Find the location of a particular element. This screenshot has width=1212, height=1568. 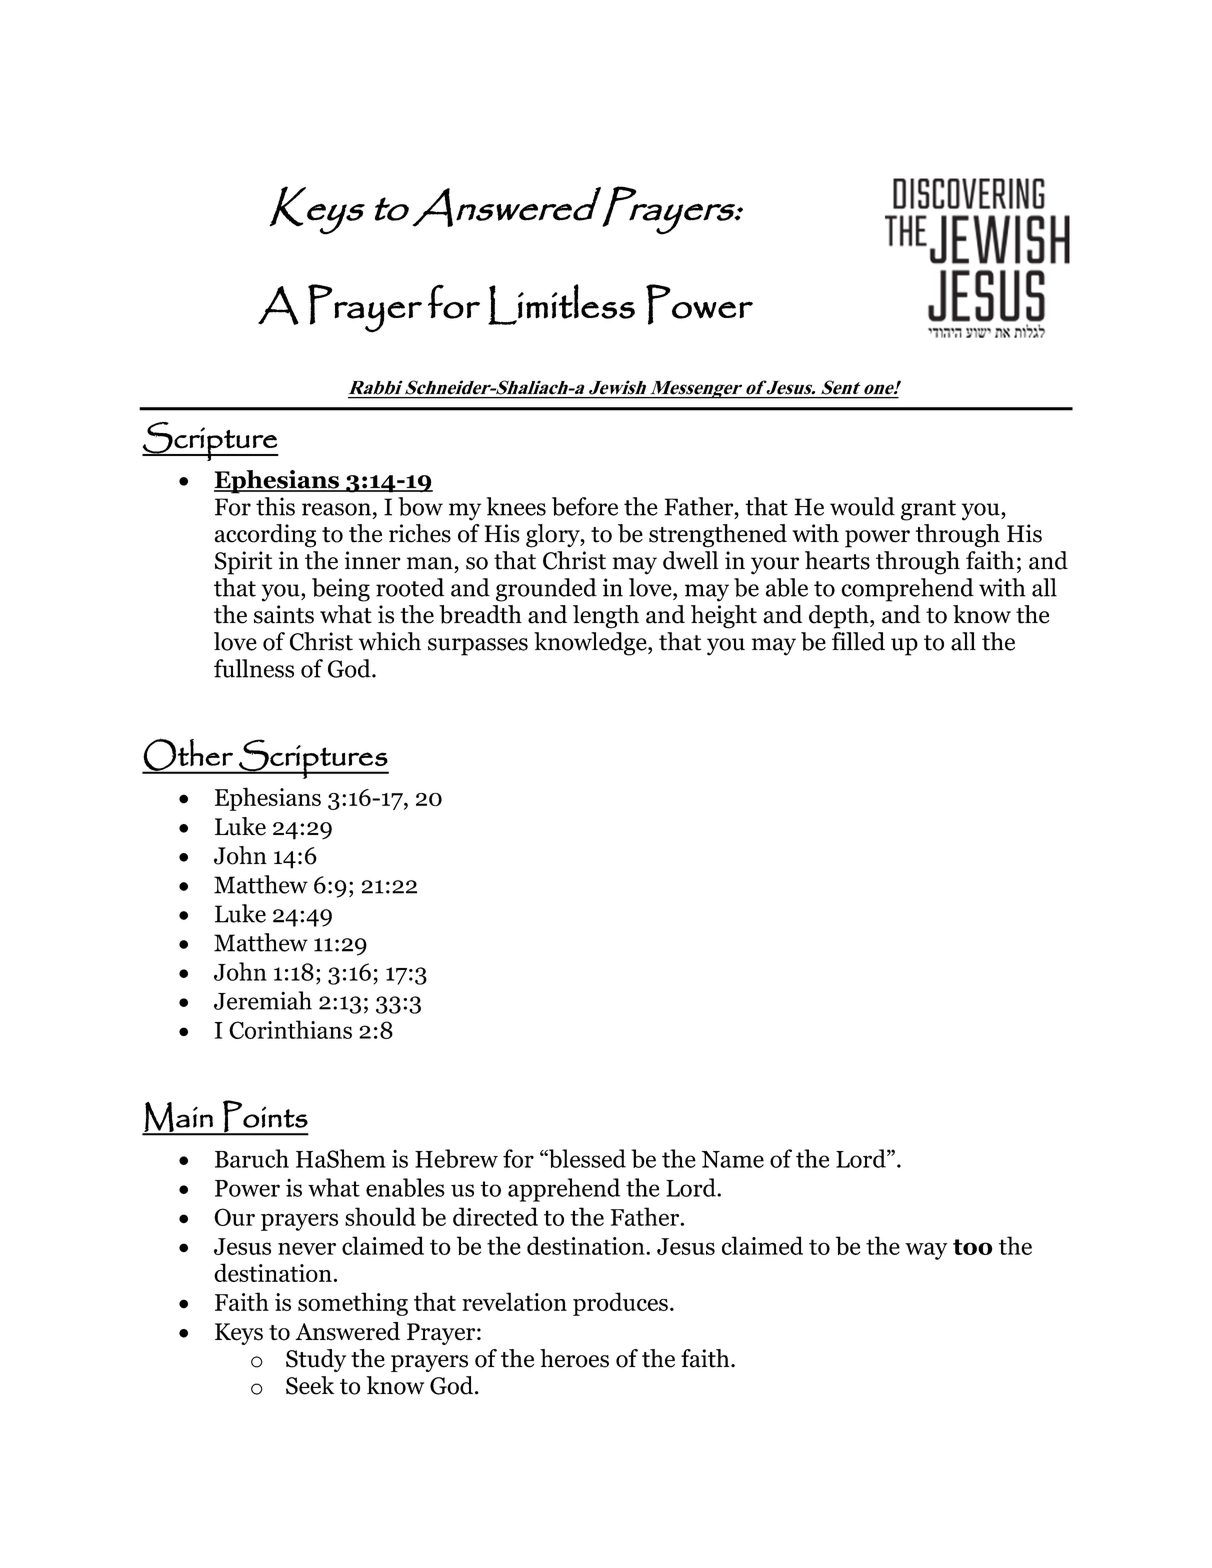

Baruch is located at coordinates (252, 1158).
